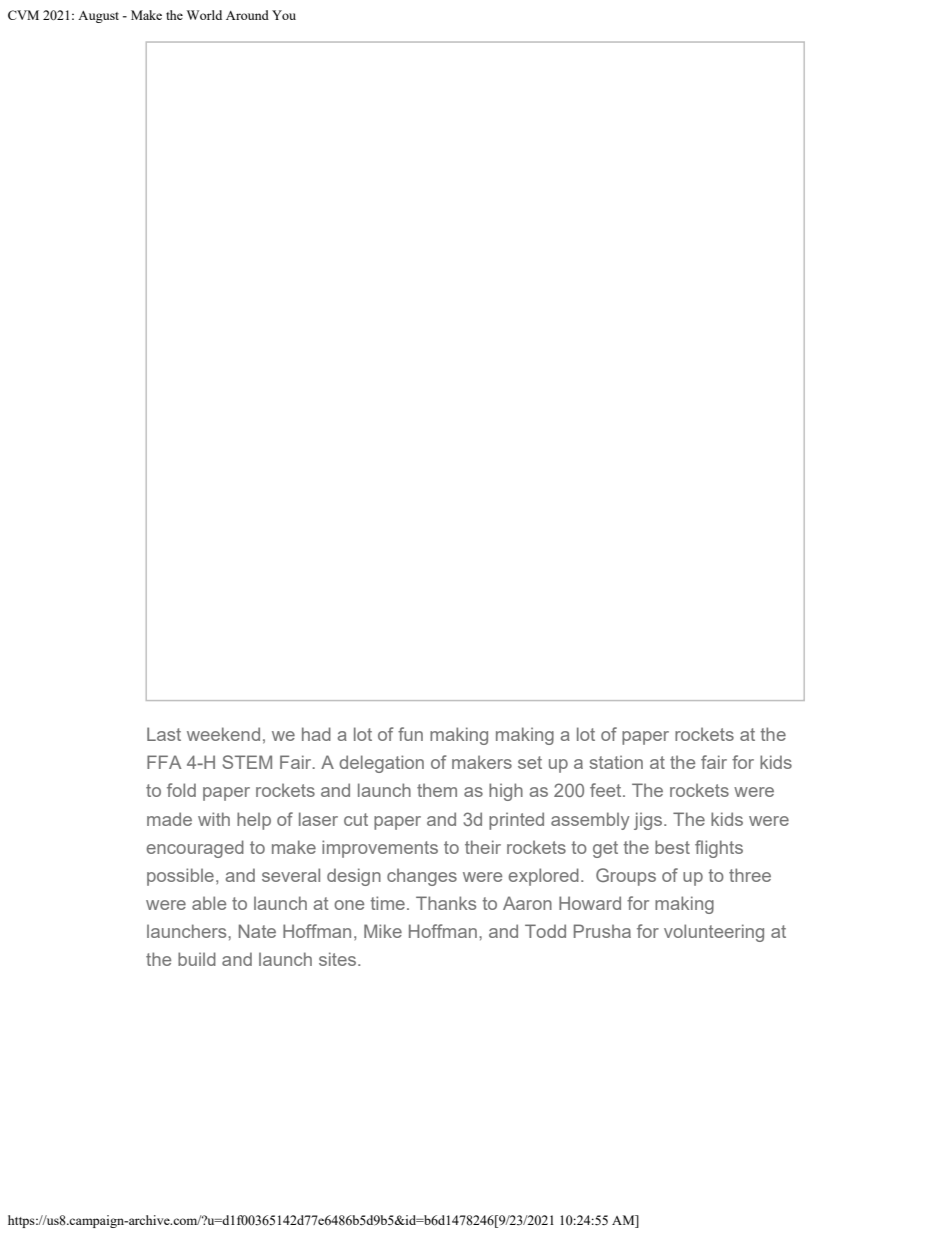 This screenshot has width=952, height=1233. I want to click on Around, so click(247, 15).
